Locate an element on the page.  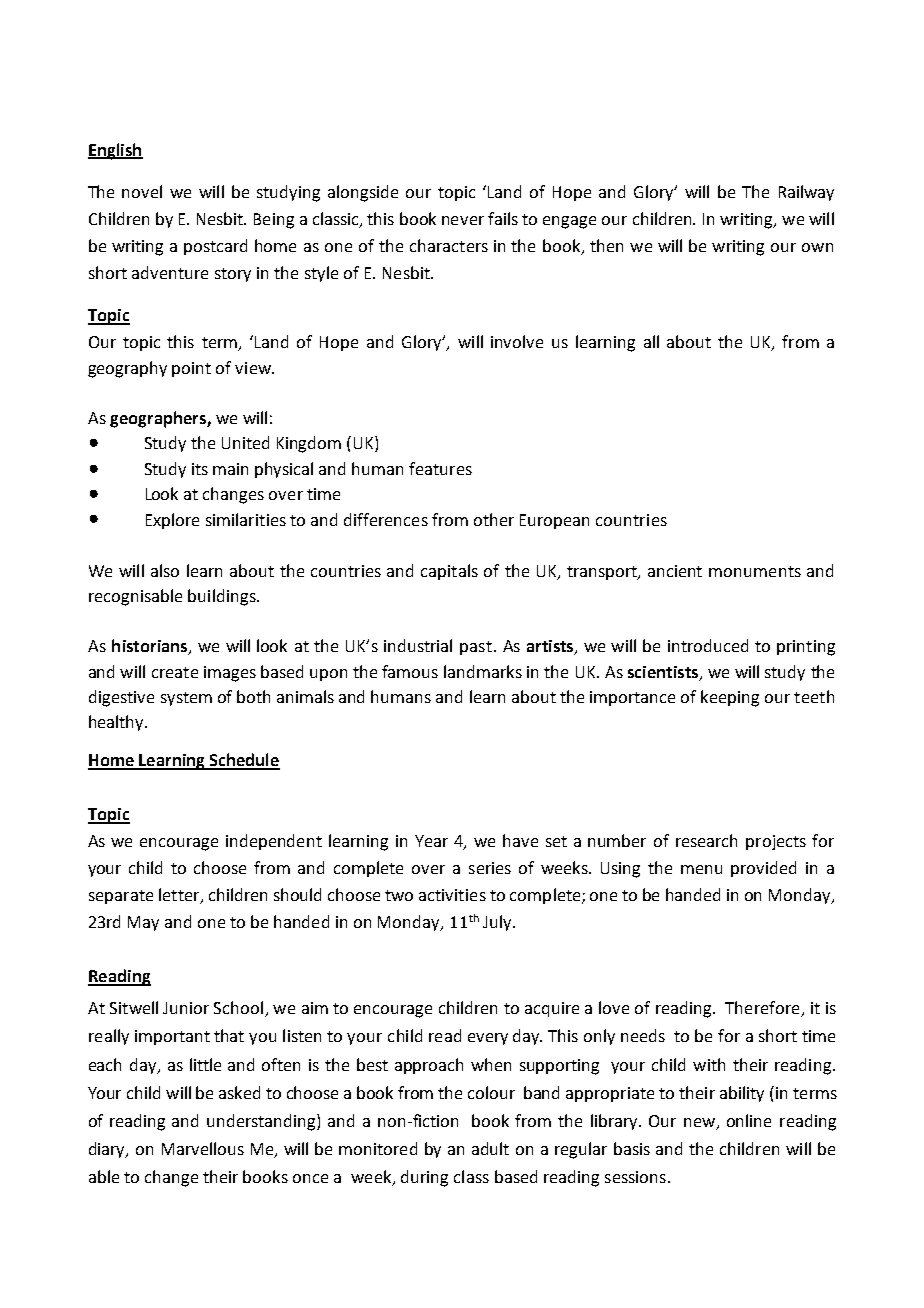
create is located at coordinates (175, 672).
